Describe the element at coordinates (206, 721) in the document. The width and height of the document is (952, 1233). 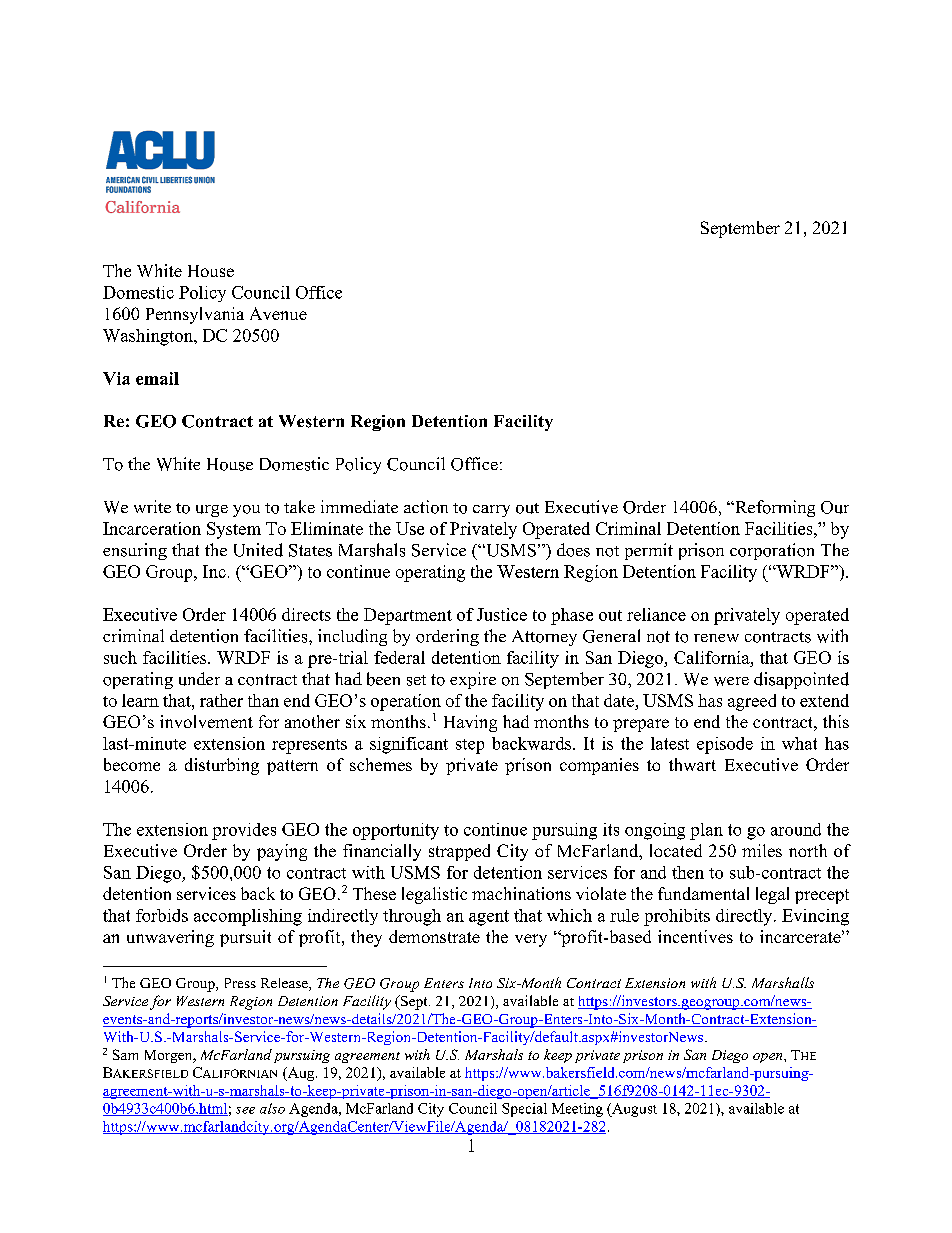
I see `involvement` at that location.
